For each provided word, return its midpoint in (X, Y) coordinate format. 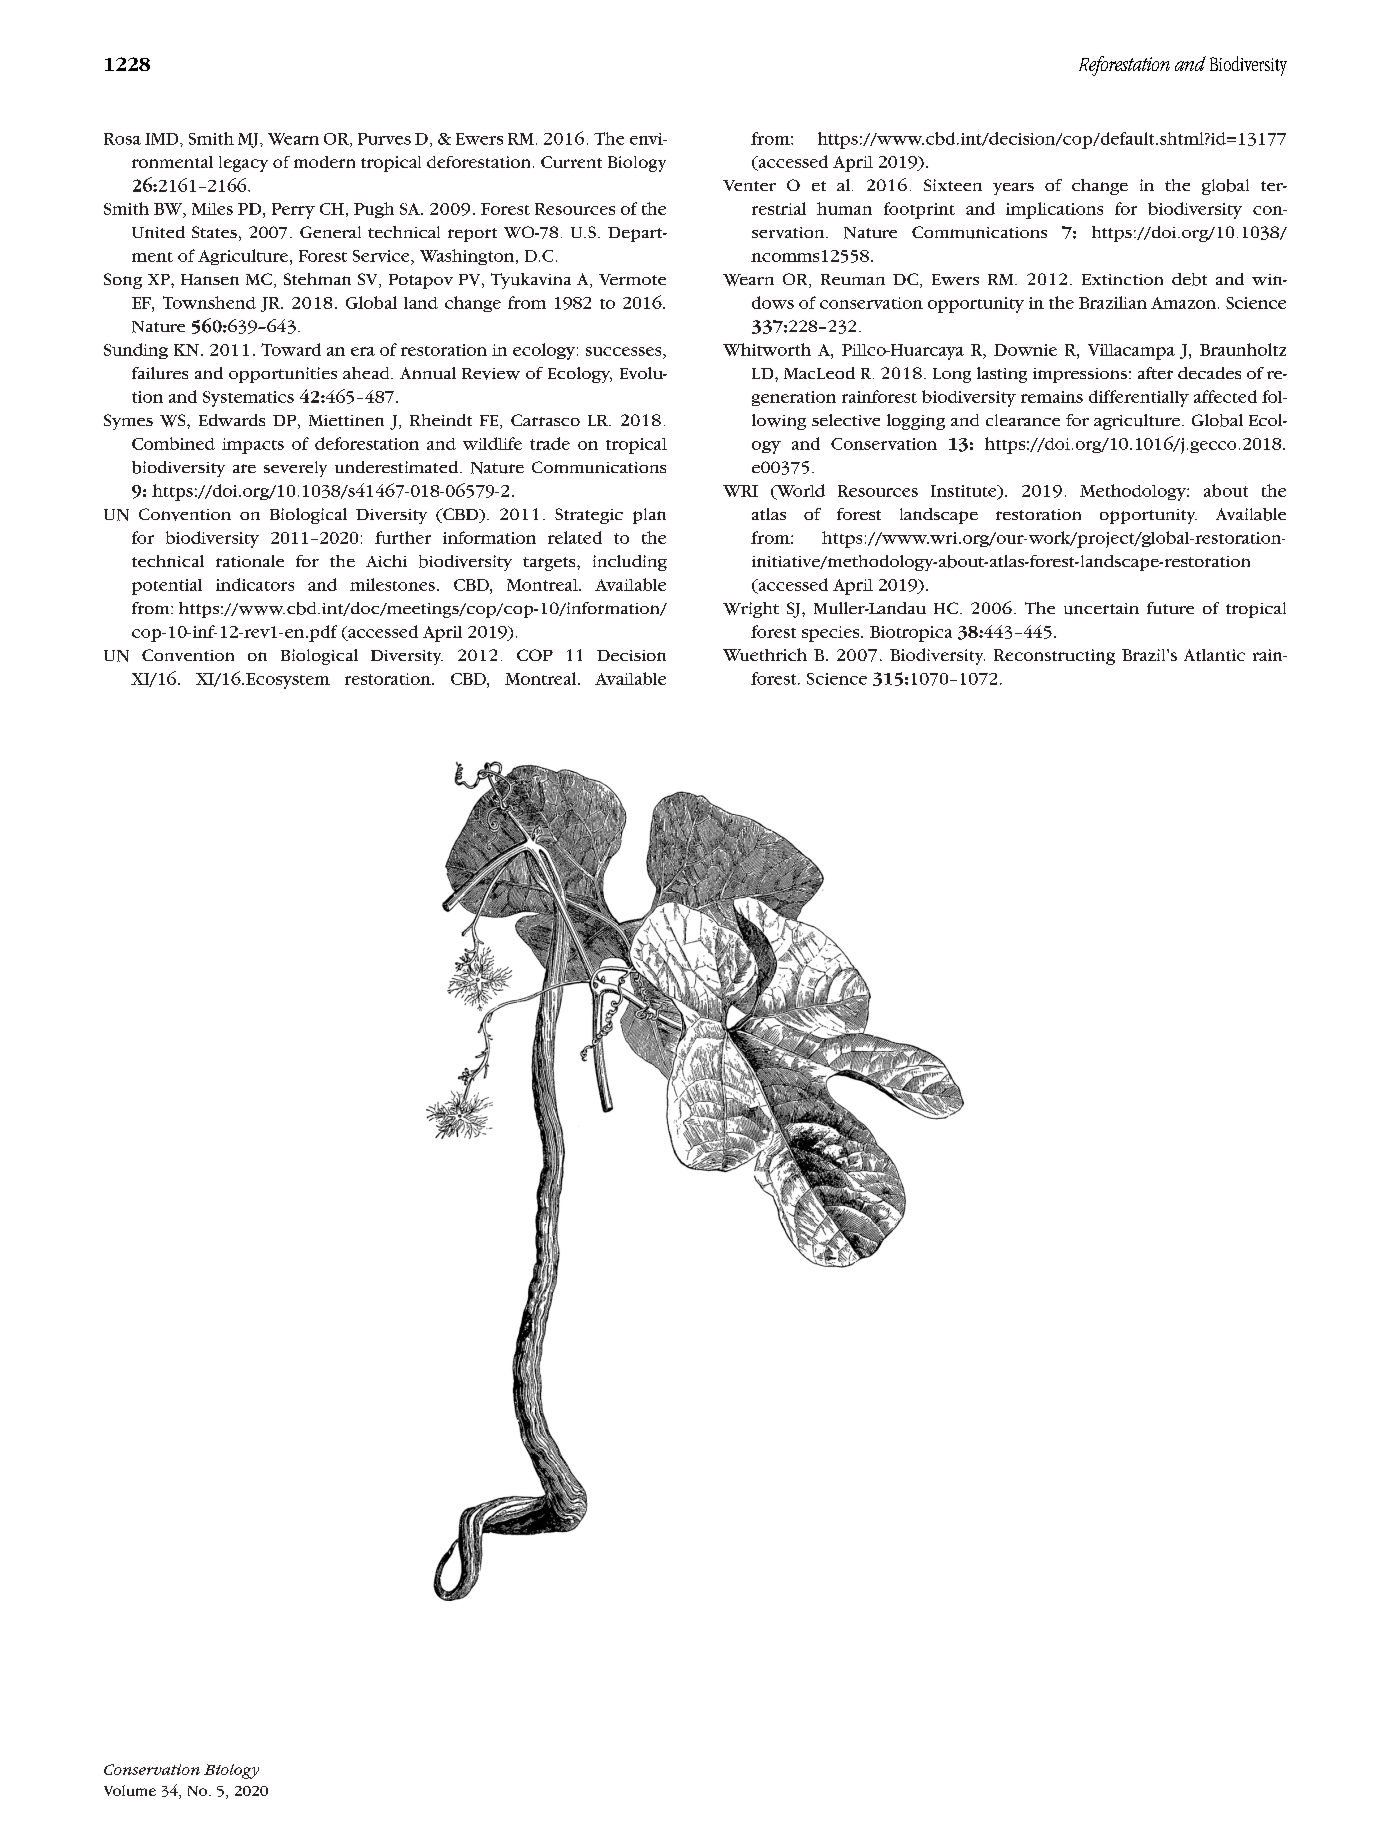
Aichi (386, 561)
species (832, 634)
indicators (255, 584)
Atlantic (1214, 655)
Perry (293, 211)
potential (167, 587)
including (630, 563)
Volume (130, 1790)
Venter (749, 185)
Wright (751, 610)
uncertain (1101, 609)
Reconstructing (1054, 657)
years (1013, 189)
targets (550, 564)
